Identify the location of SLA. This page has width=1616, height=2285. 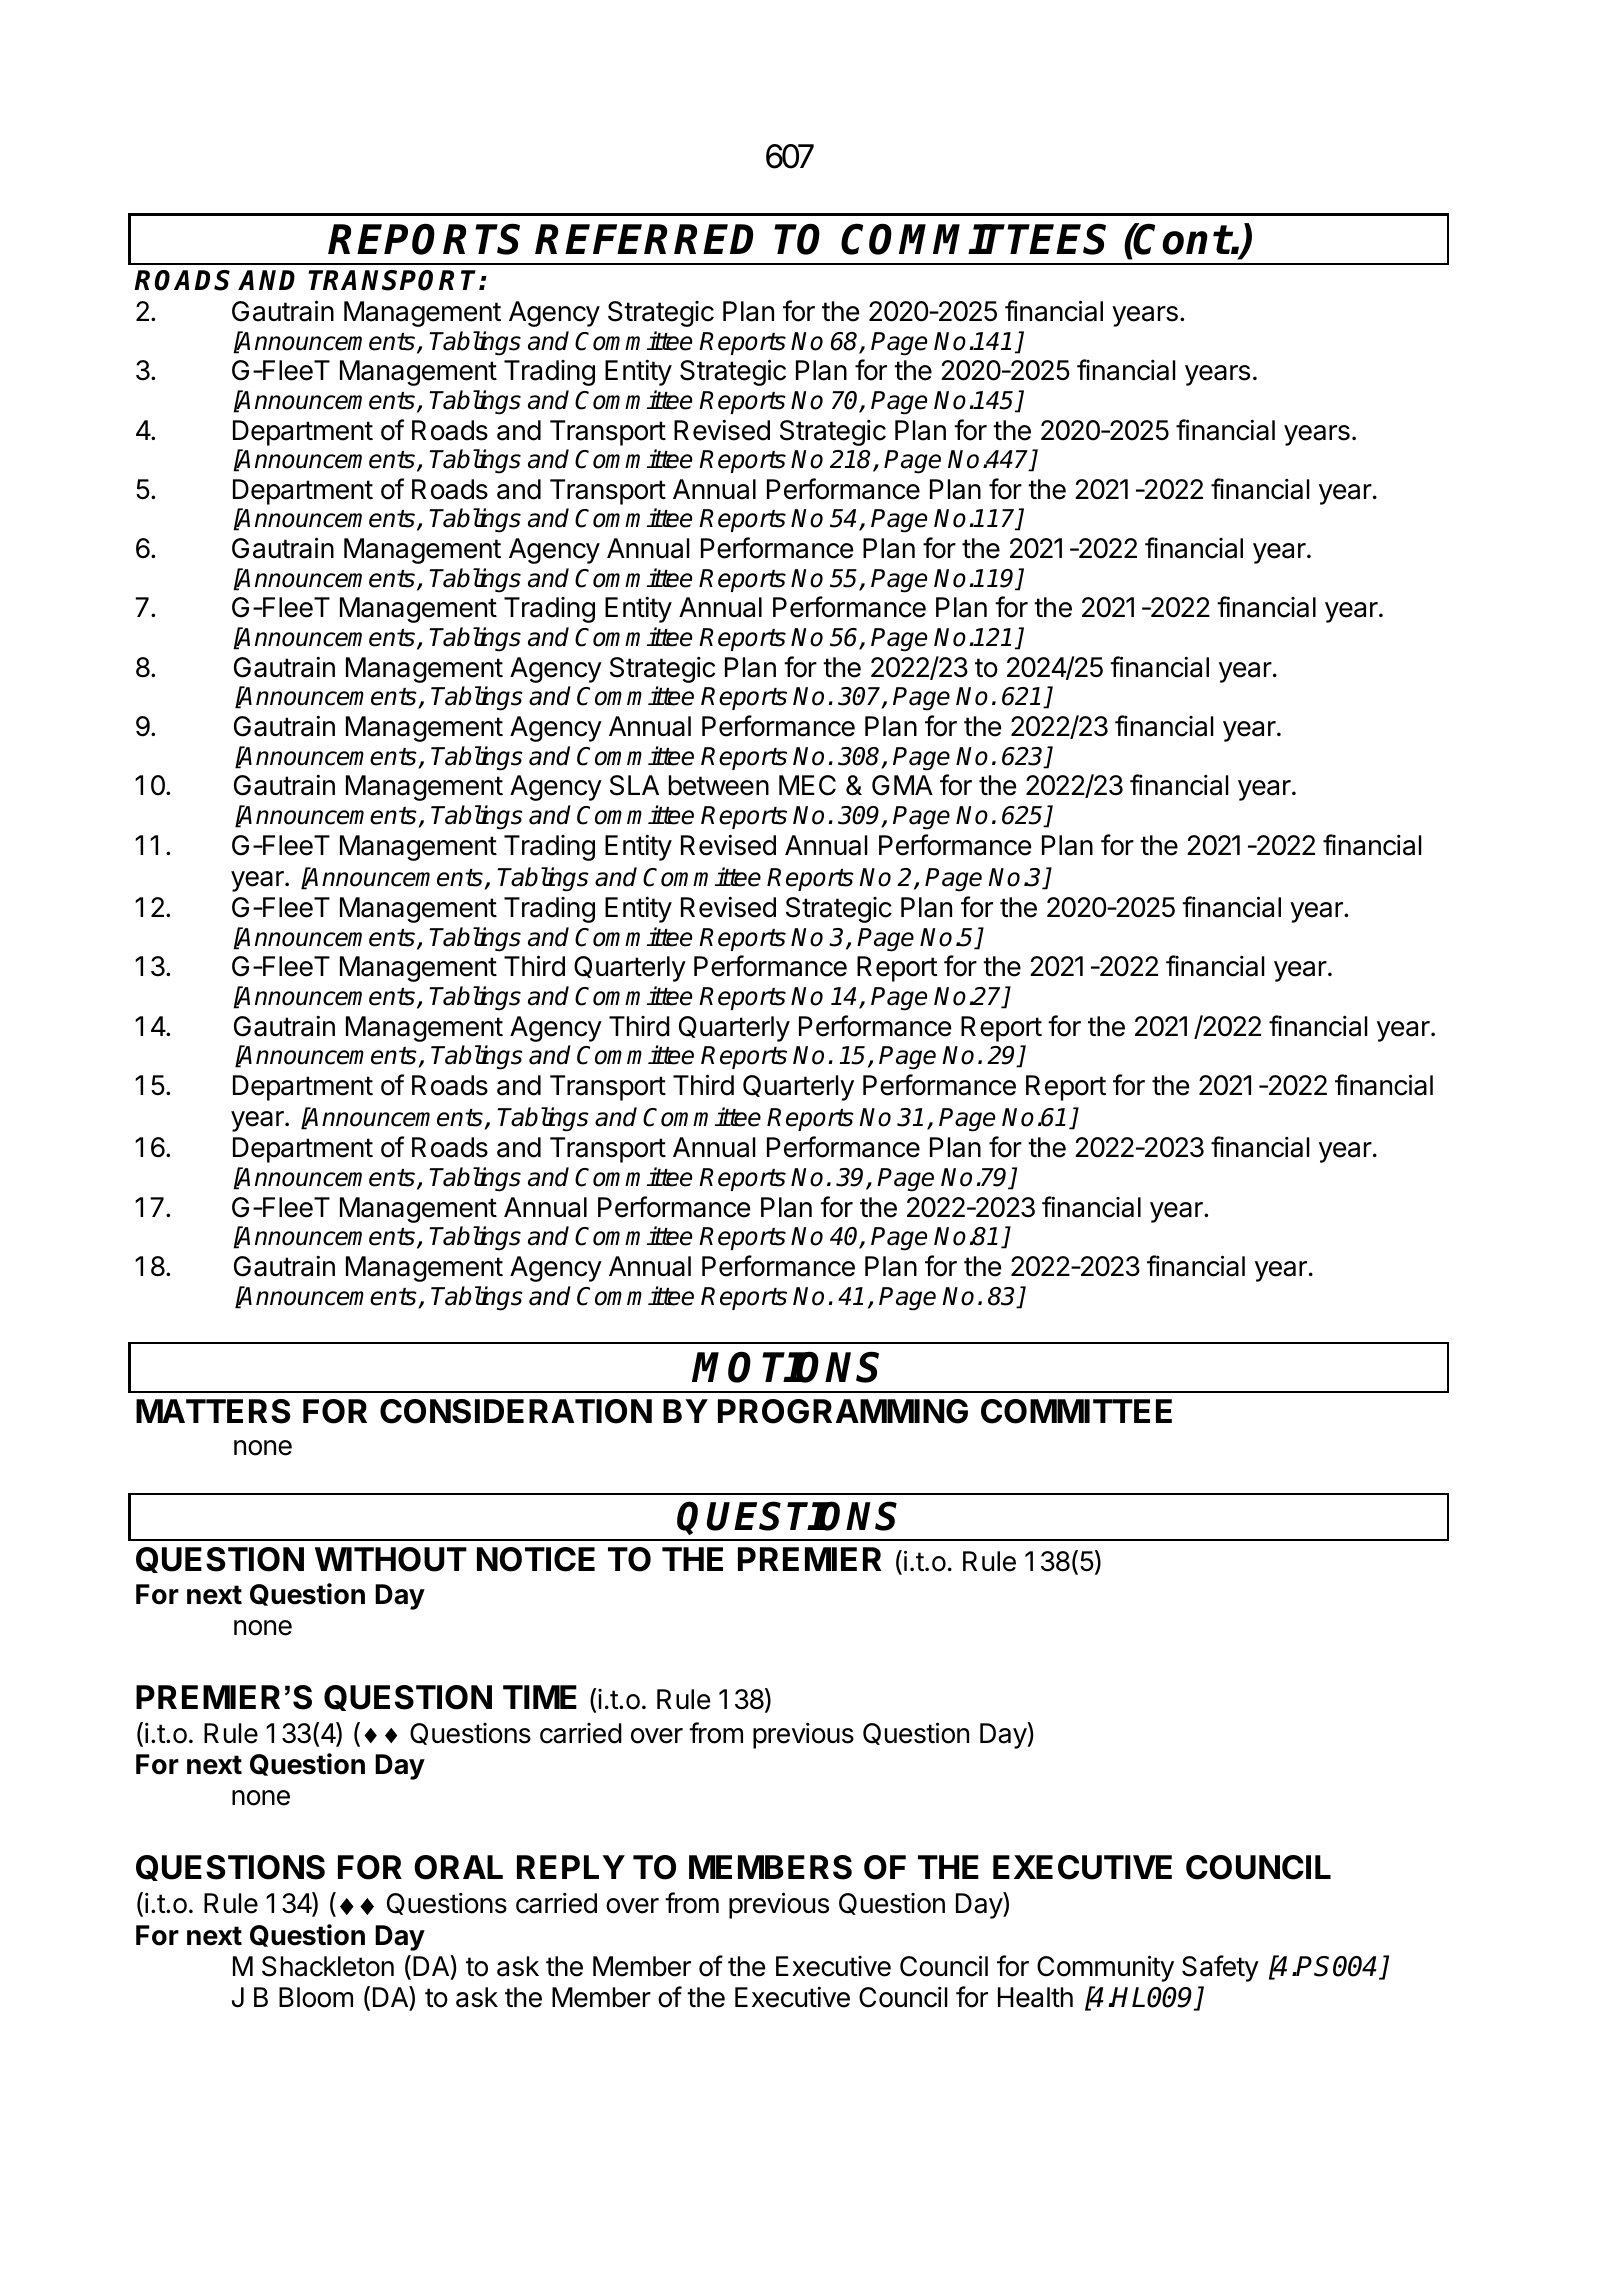
(634, 785).
